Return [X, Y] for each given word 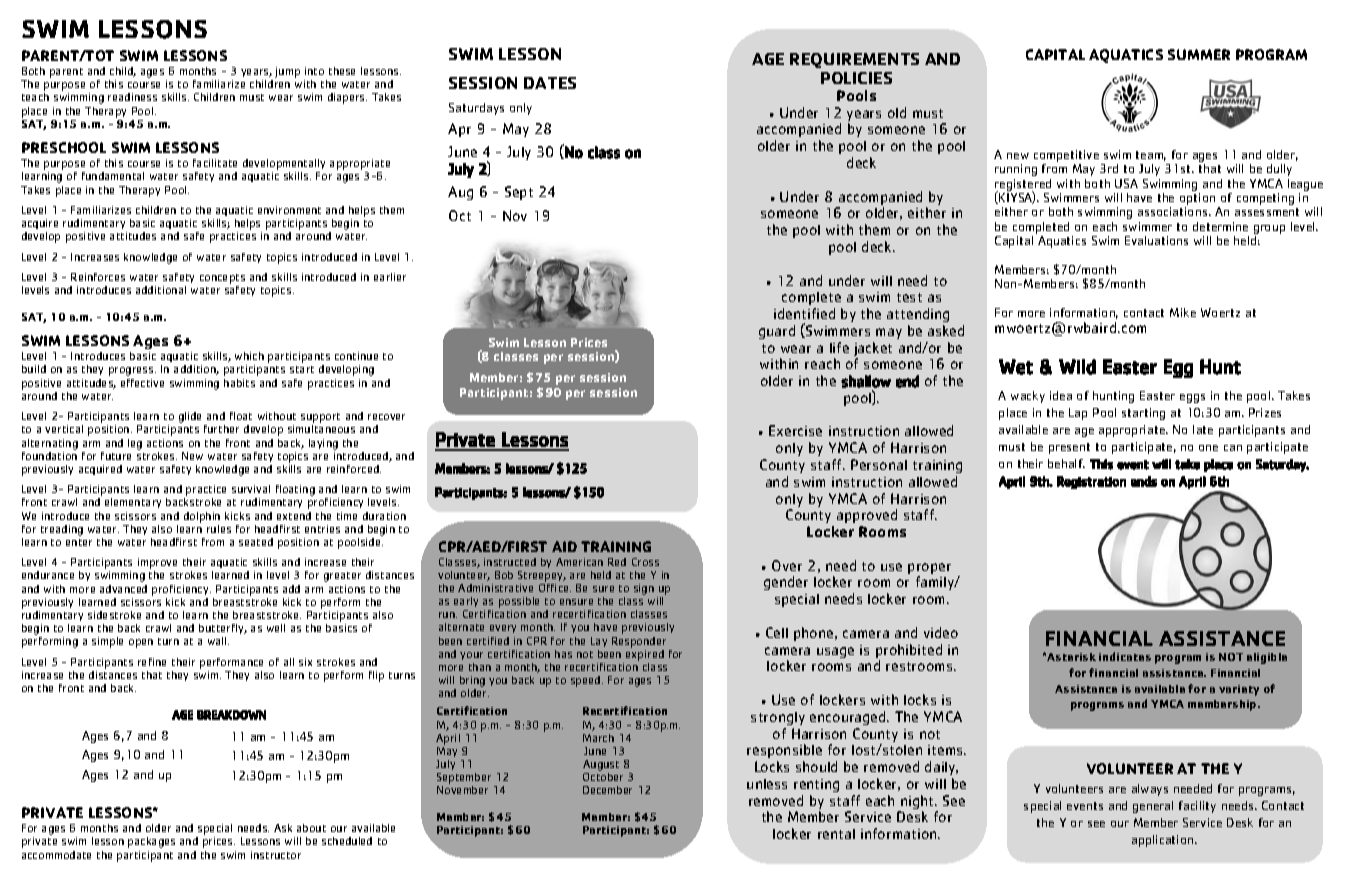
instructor [276, 855]
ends [1144, 481]
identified [804, 313]
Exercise [795, 430]
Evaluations [1156, 240]
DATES [550, 83]
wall [218, 641]
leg [135, 444]
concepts [222, 280]
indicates [1125, 656]
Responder [639, 642]
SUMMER [1199, 54]
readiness [132, 97]
